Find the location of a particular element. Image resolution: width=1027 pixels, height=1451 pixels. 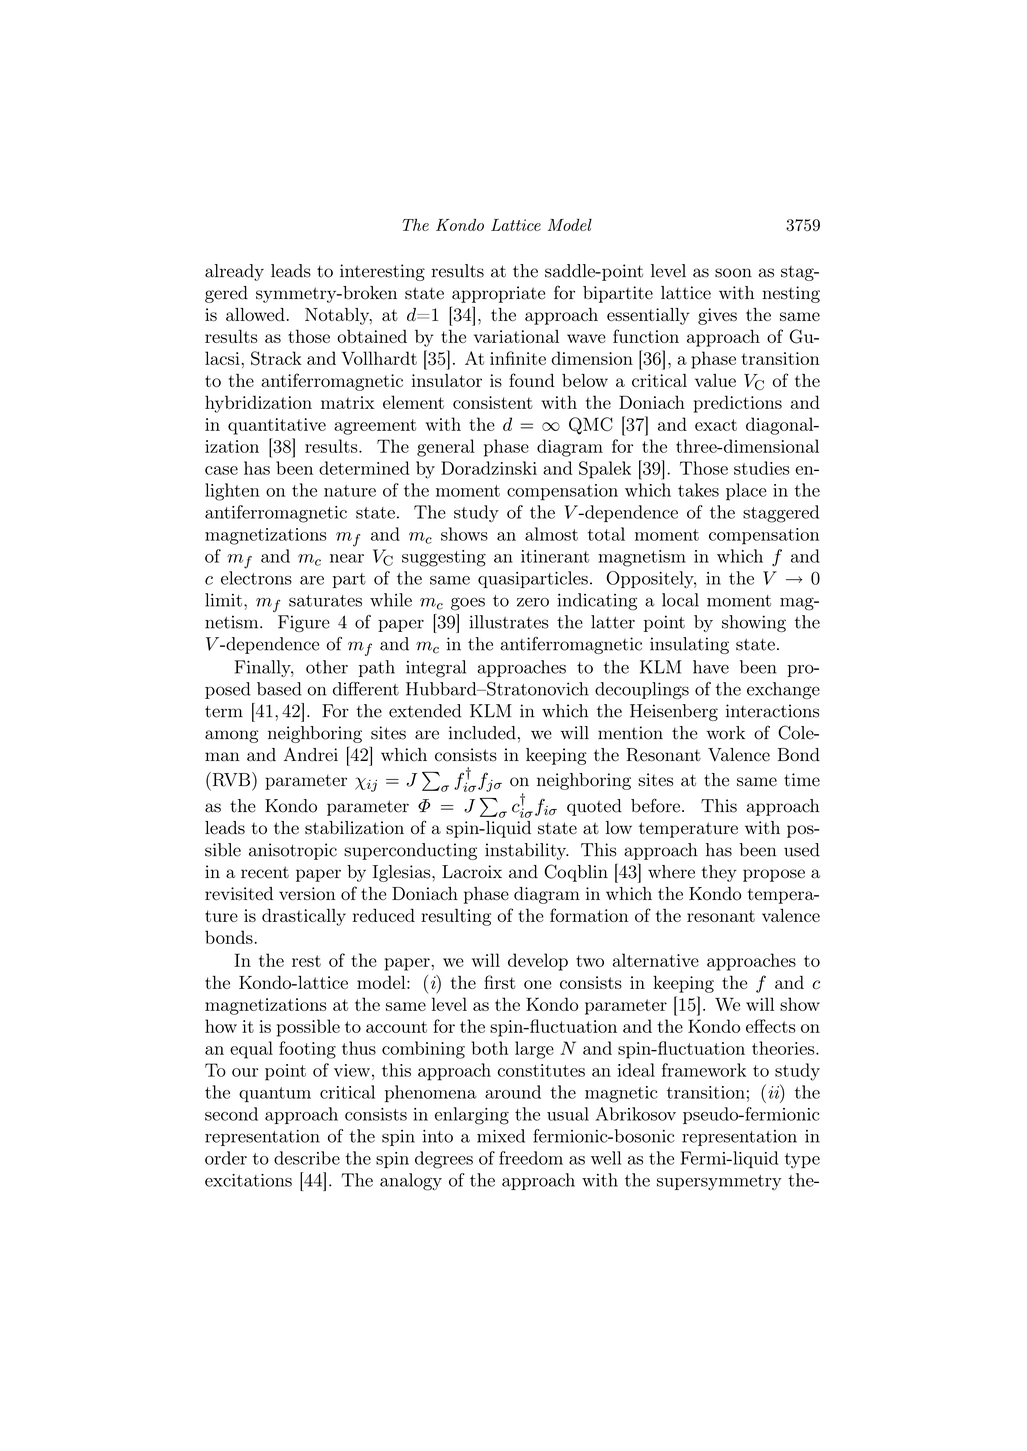

type is located at coordinates (802, 1161).
